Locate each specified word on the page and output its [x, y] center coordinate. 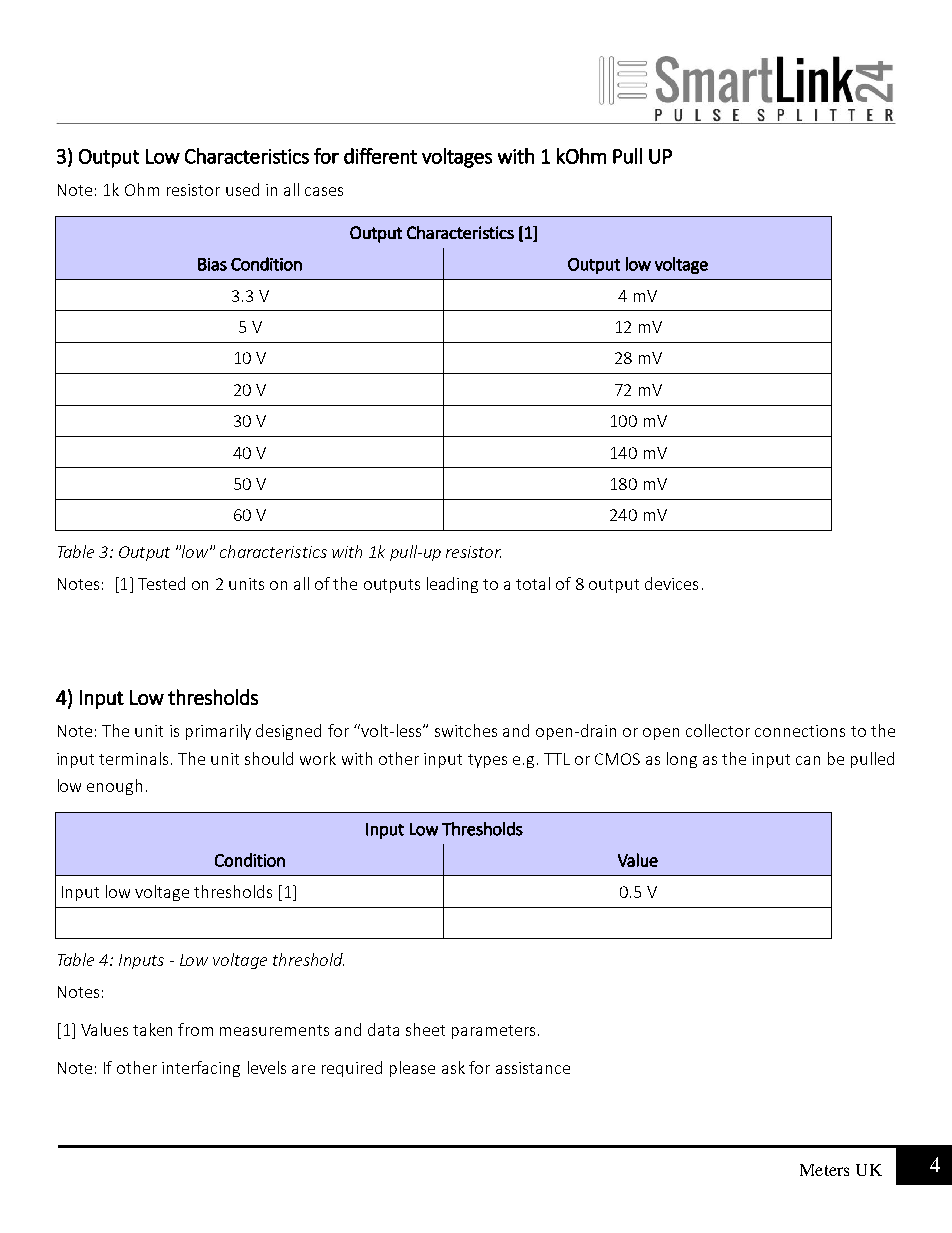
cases [324, 191]
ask [453, 1067]
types [487, 761]
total [533, 583]
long [682, 760]
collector [718, 730]
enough [114, 787]
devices [671, 583]
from [195, 1029]
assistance [533, 1068]
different [380, 156]
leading [452, 585]
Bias [212, 264]
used [242, 189]
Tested [161, 583]
